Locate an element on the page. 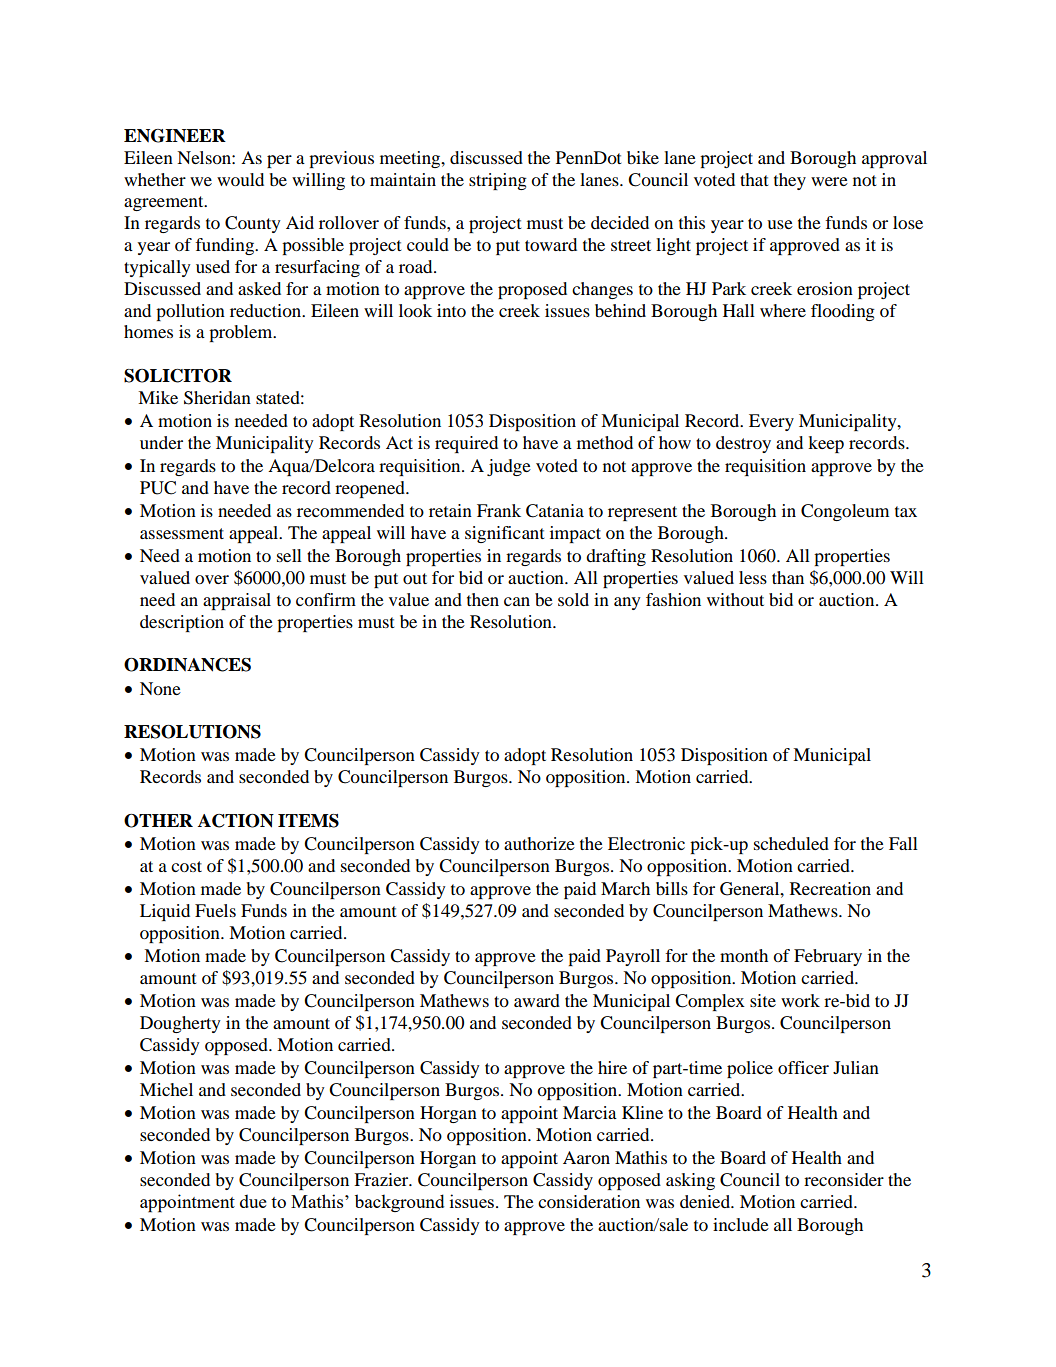  tax is located at coordinates (906, 511).
